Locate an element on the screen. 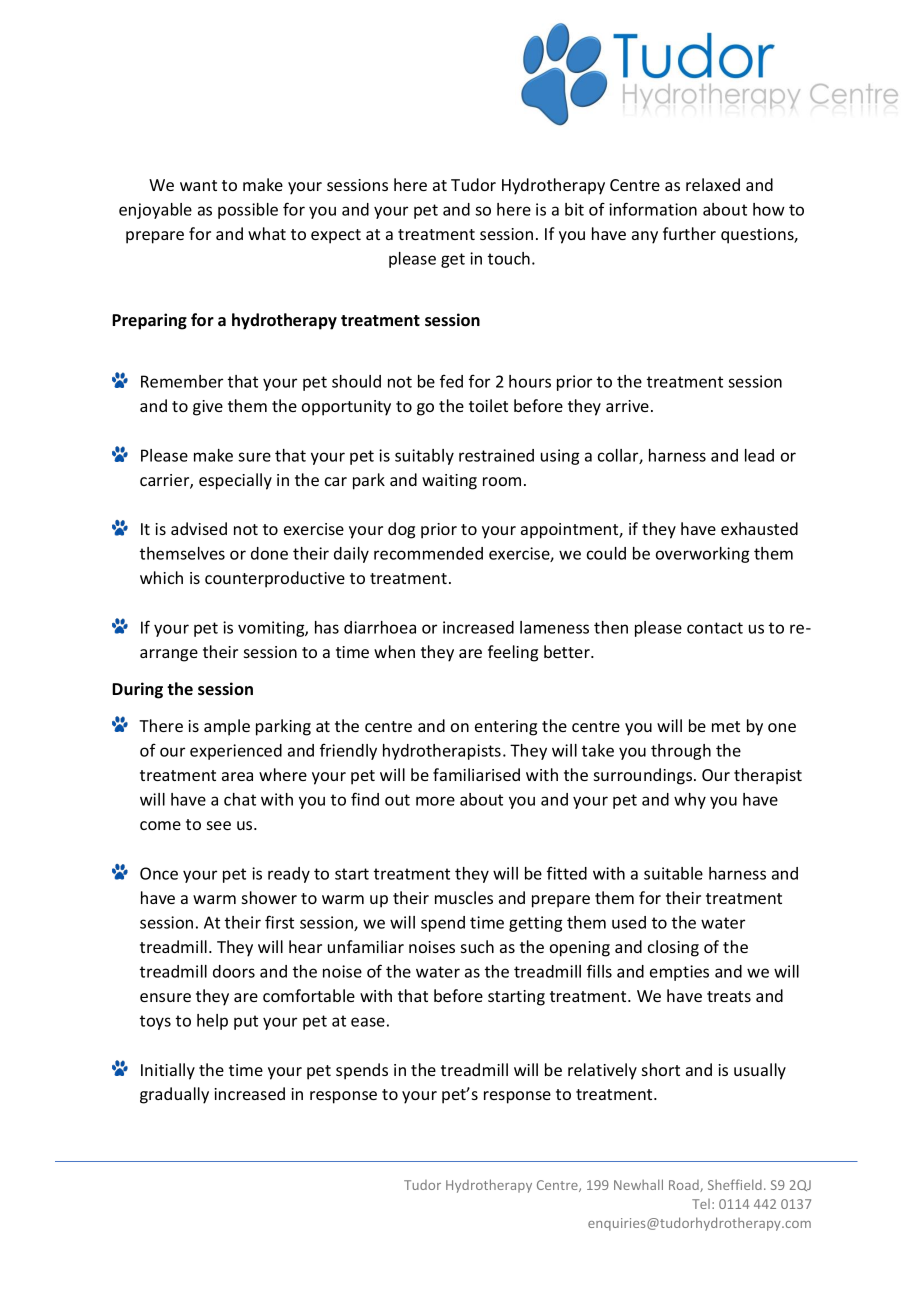 The width and height of the screenshot is (924, 1308). possible is located at coordinates (248, 211).
